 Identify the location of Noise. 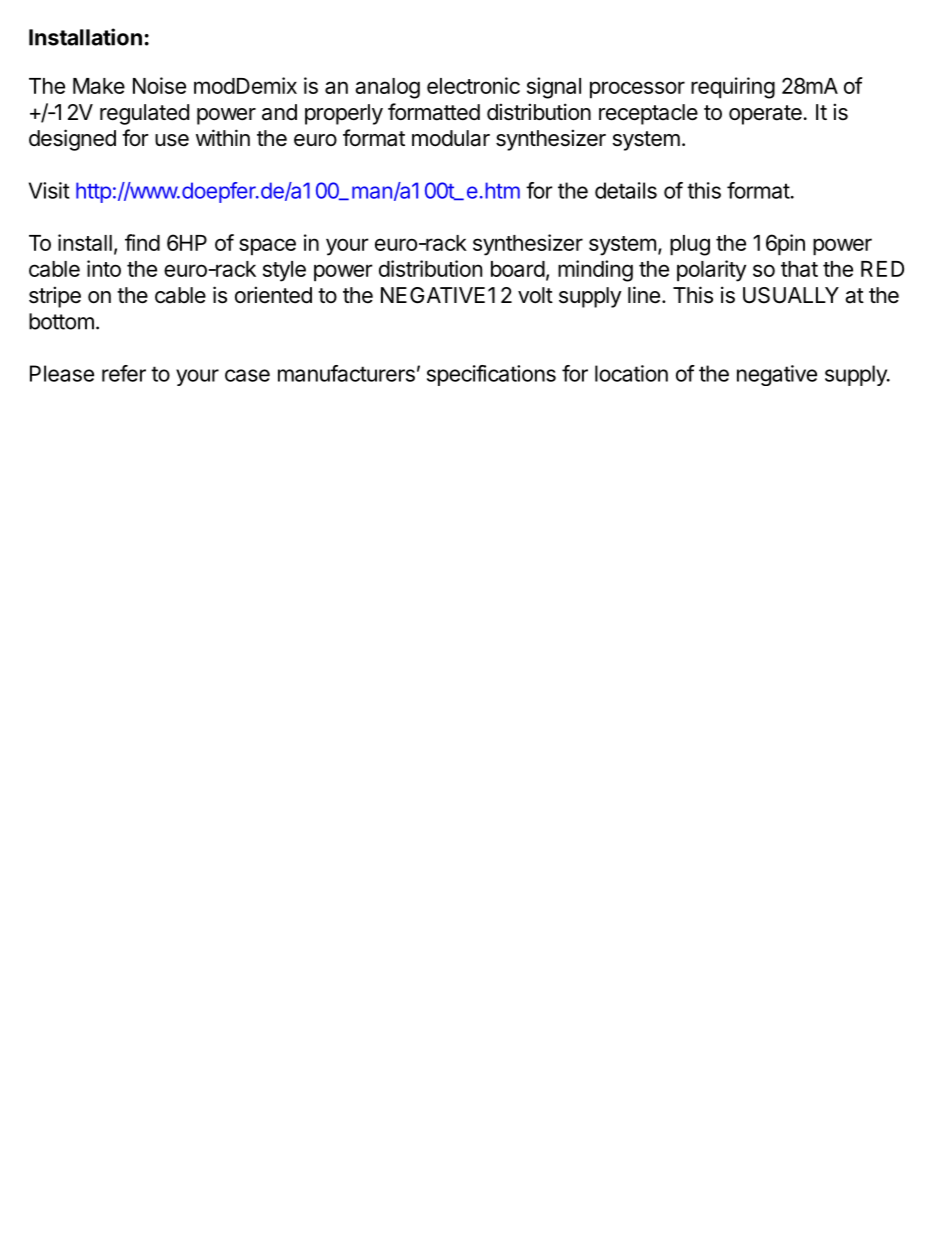
(159, 85).
